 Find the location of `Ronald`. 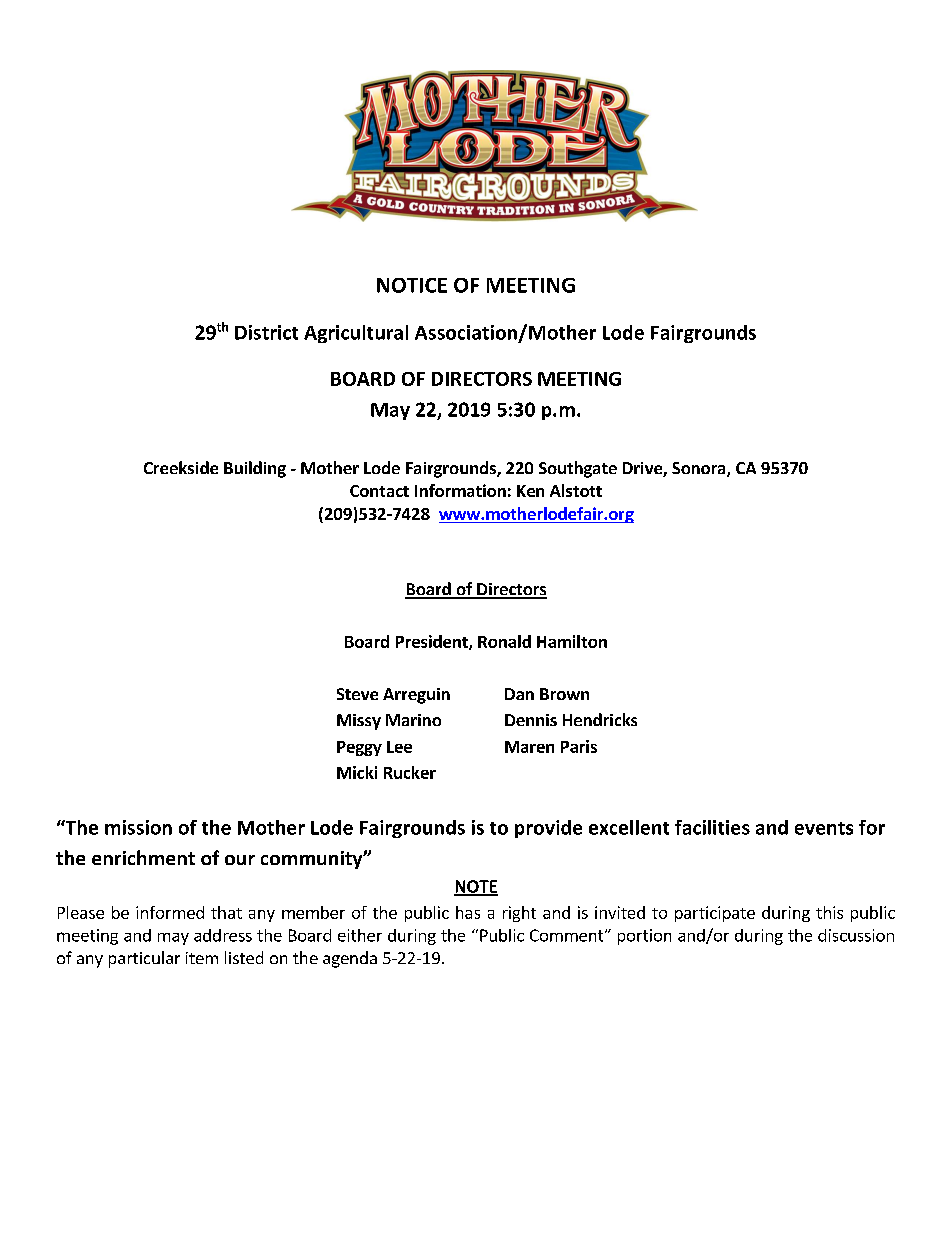

Ronald is located at coordinates (504, 641).
